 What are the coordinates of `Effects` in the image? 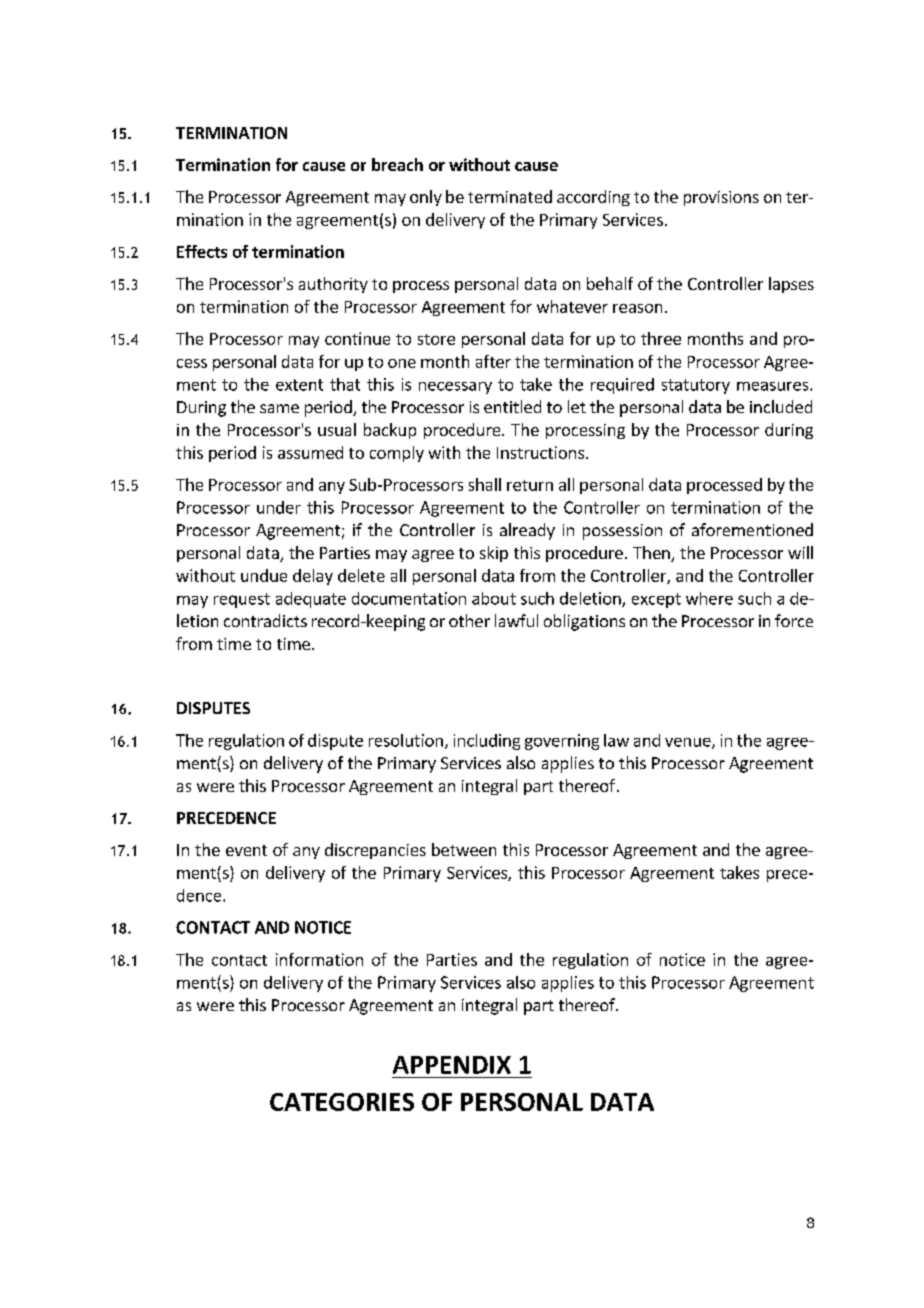 It's located at (202, 251).
